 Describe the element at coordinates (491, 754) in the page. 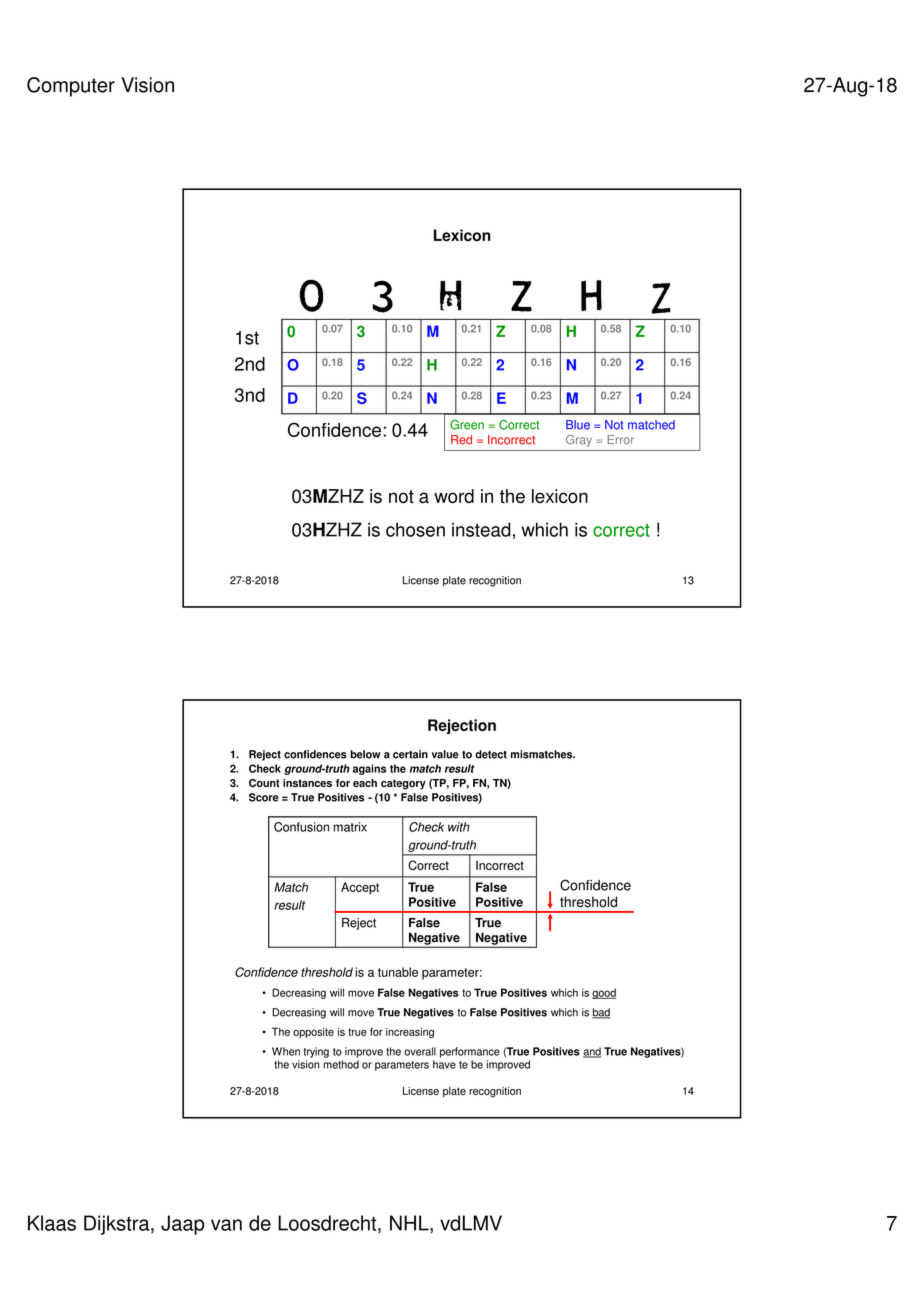

I see `detect` at that location.
